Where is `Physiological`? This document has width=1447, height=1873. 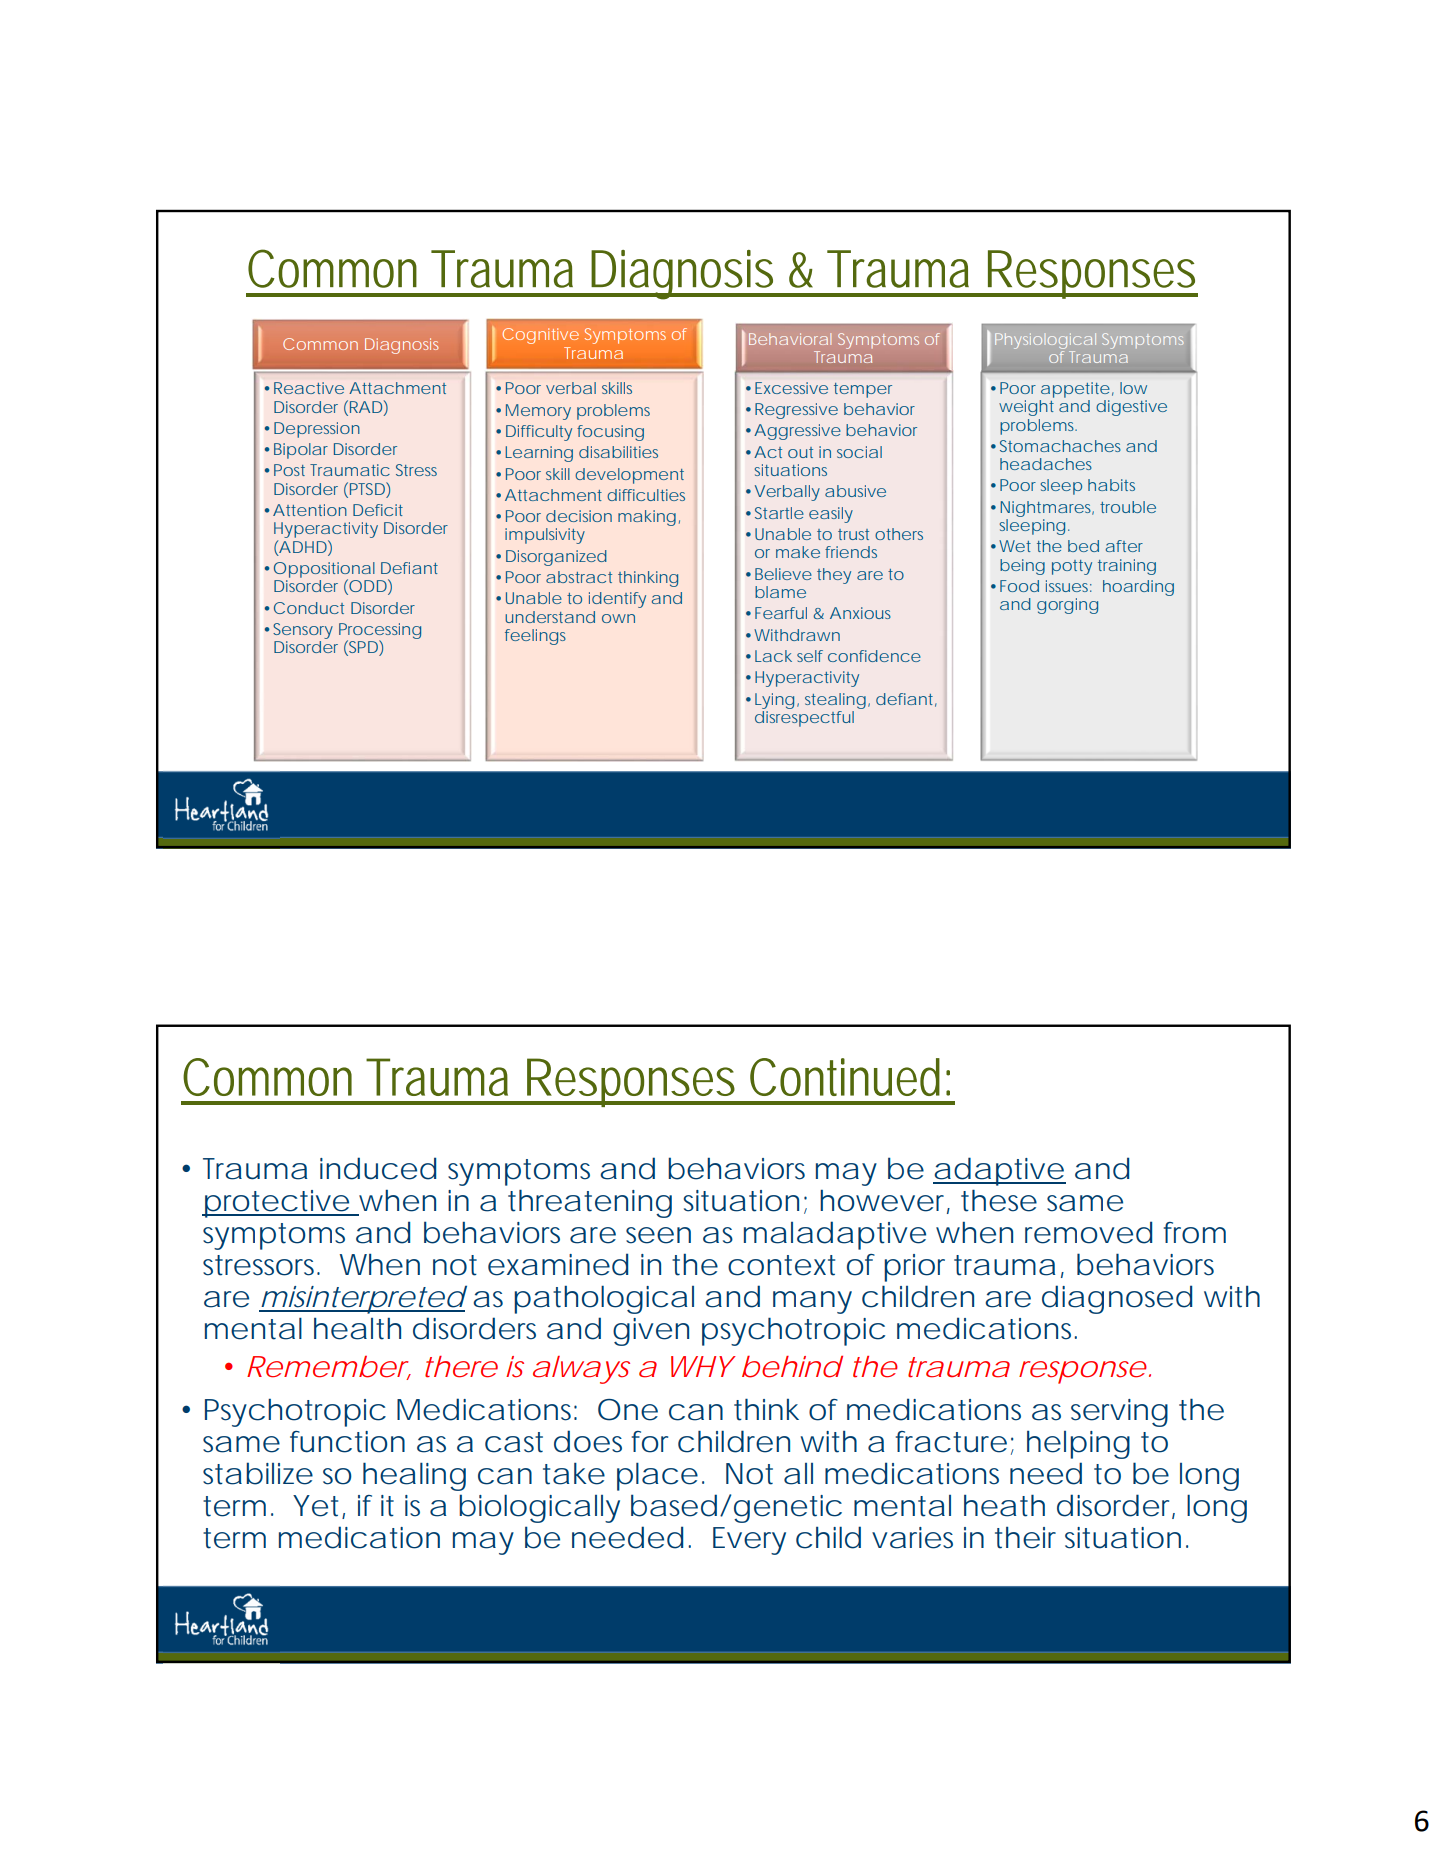
Physiological is located at coordinates (1045, 341).
